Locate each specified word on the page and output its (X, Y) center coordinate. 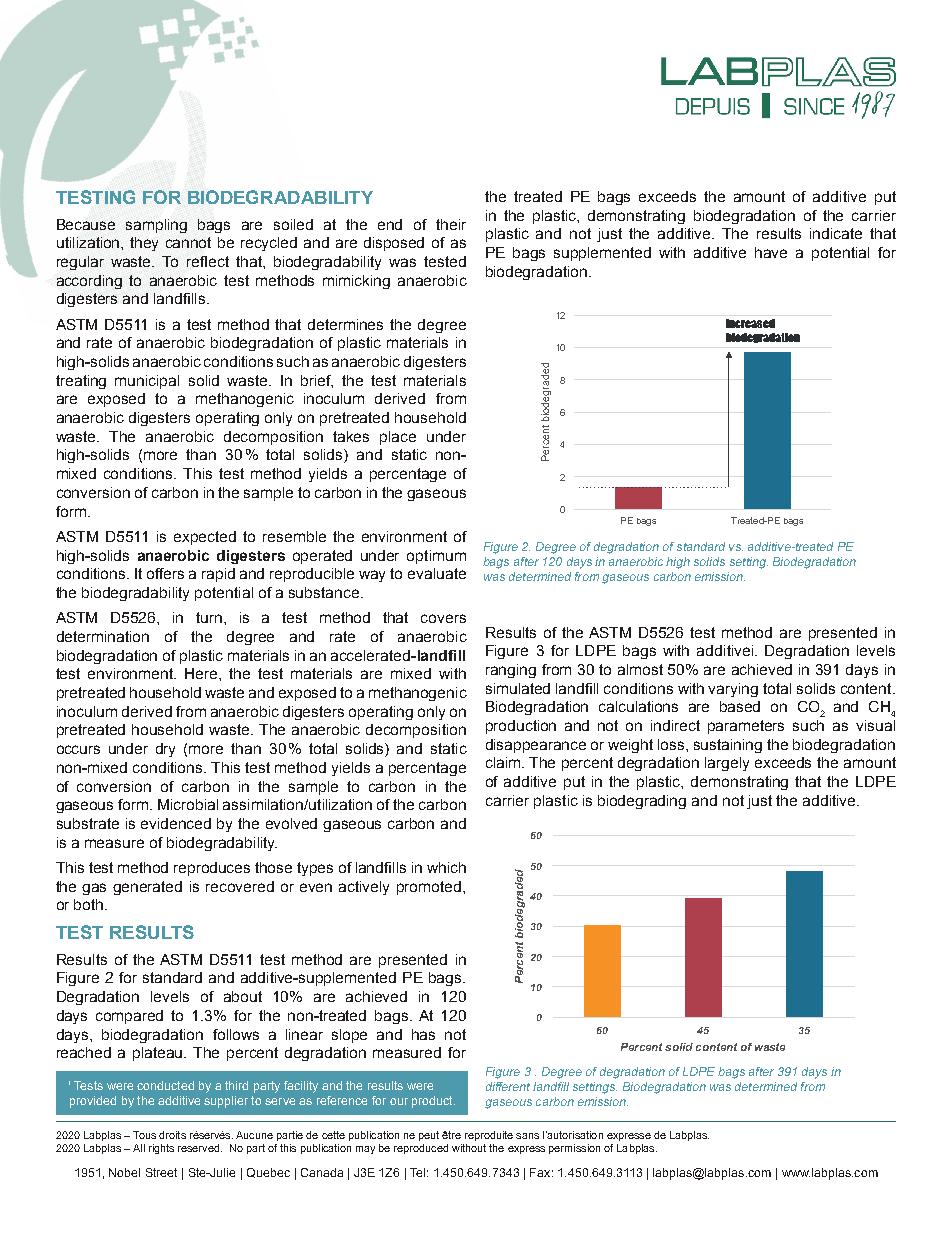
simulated (518, 688)
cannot (188, 242)
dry (165, 750)
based (740, 706)
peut (429, 1136)
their (451, 224)
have (771, 252)
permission (574, 1149)
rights (161, 1149)
